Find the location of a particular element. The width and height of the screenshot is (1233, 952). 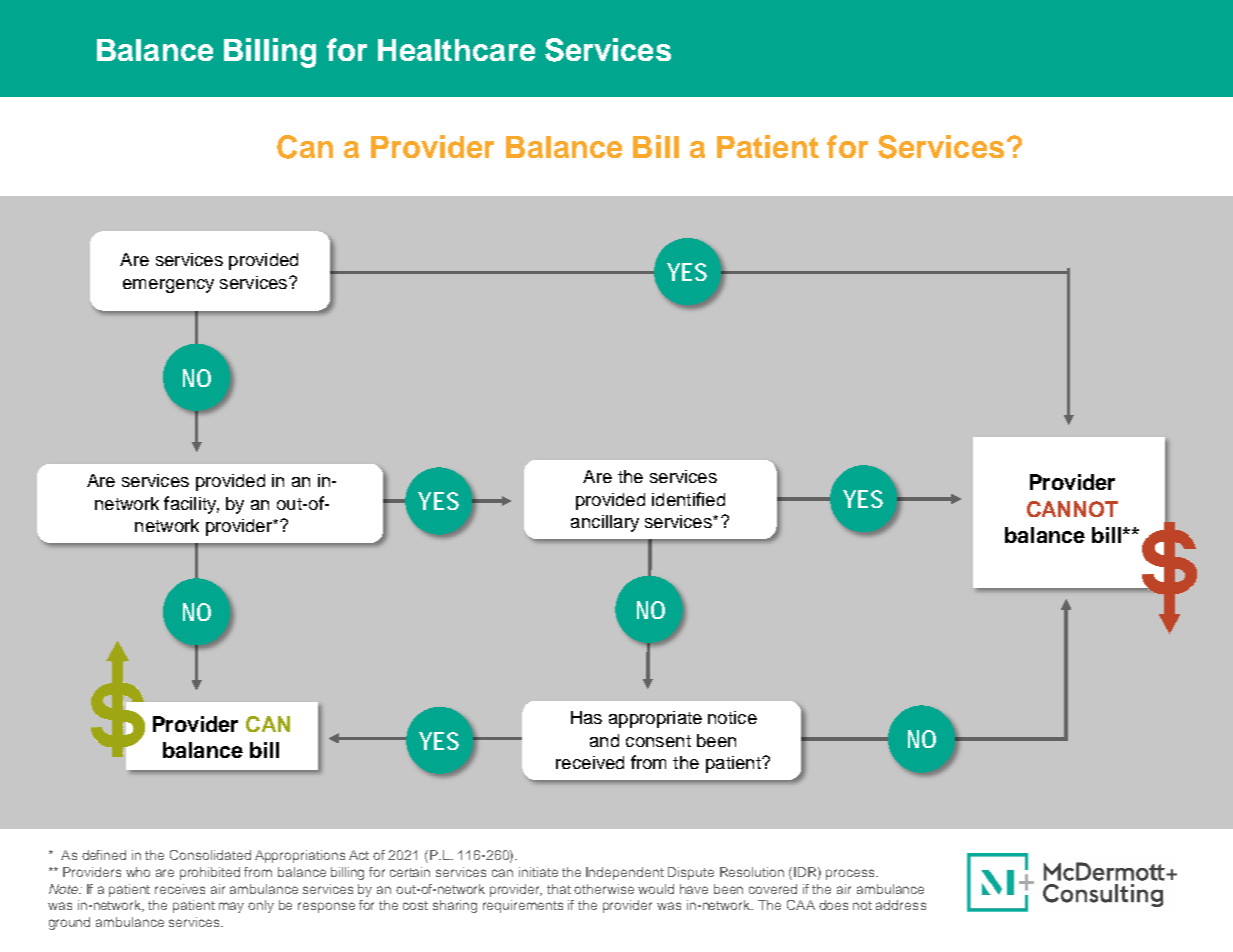

Healthcare is located at coordinates (456, 50).
